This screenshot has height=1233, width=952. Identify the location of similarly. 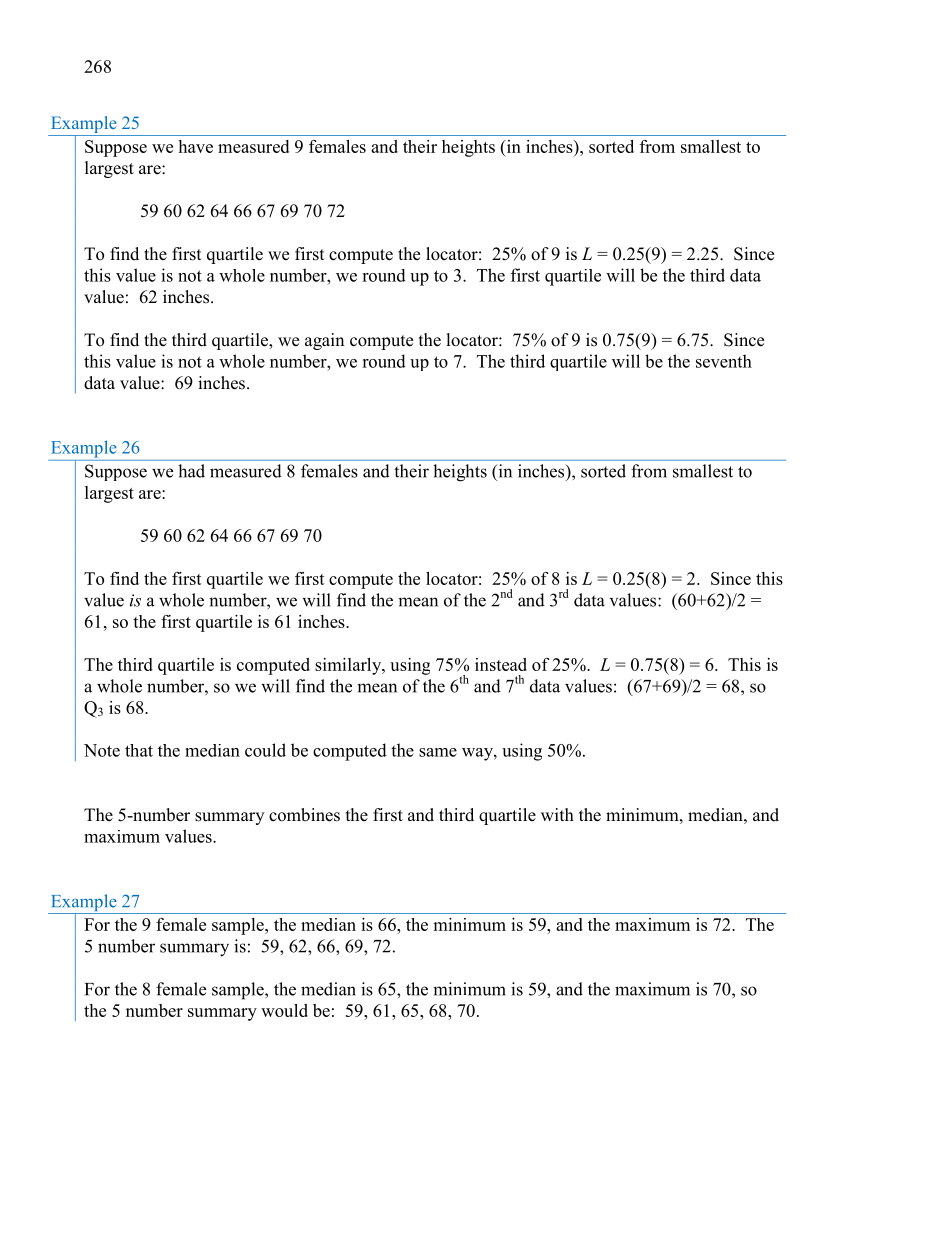
(349, 666).
